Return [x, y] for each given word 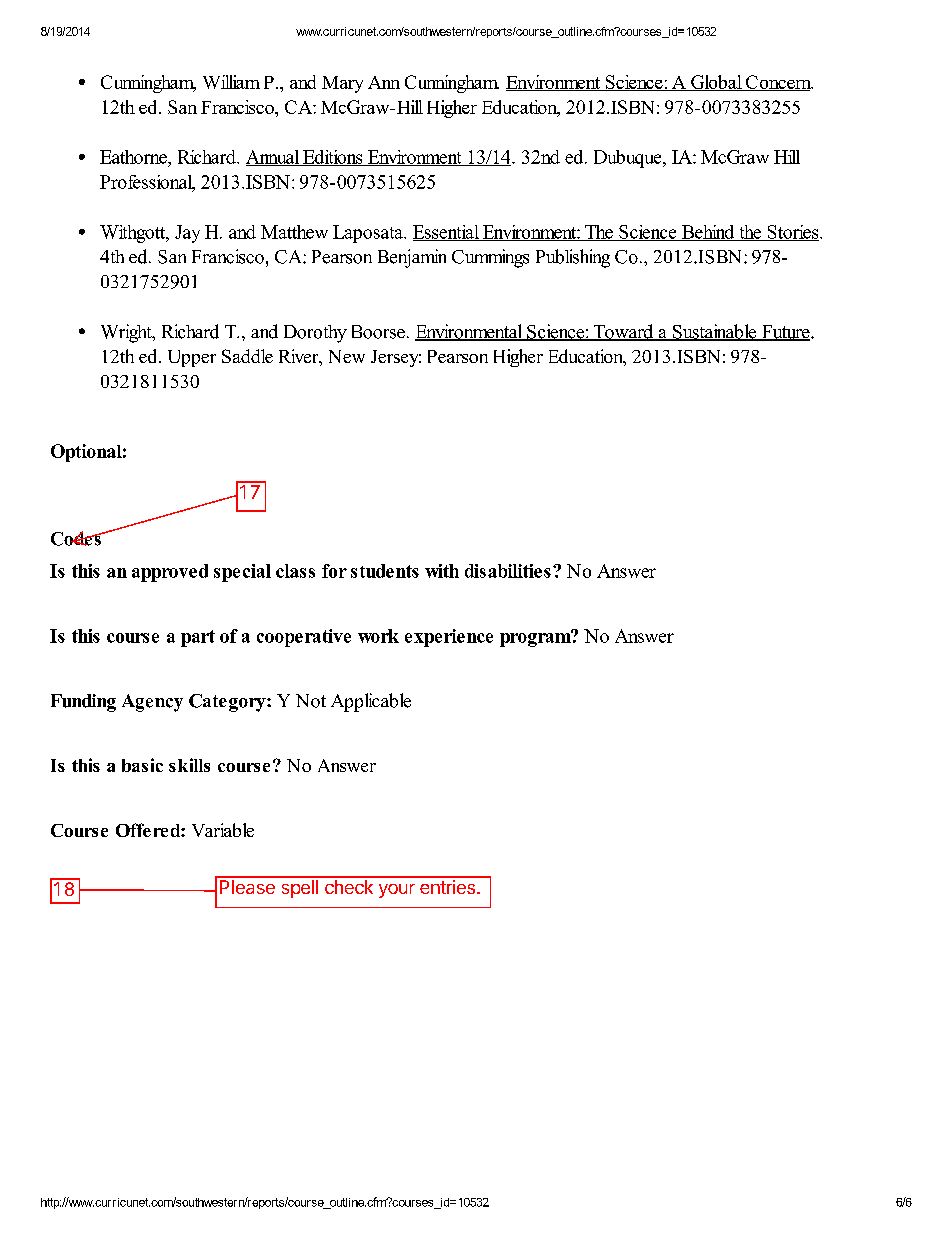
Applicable [371, 702]
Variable [223, 830]
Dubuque [629, 159]
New [347, 356]
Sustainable [715, 332]
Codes [77, 538]
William [231, 82]
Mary [342, 84]
